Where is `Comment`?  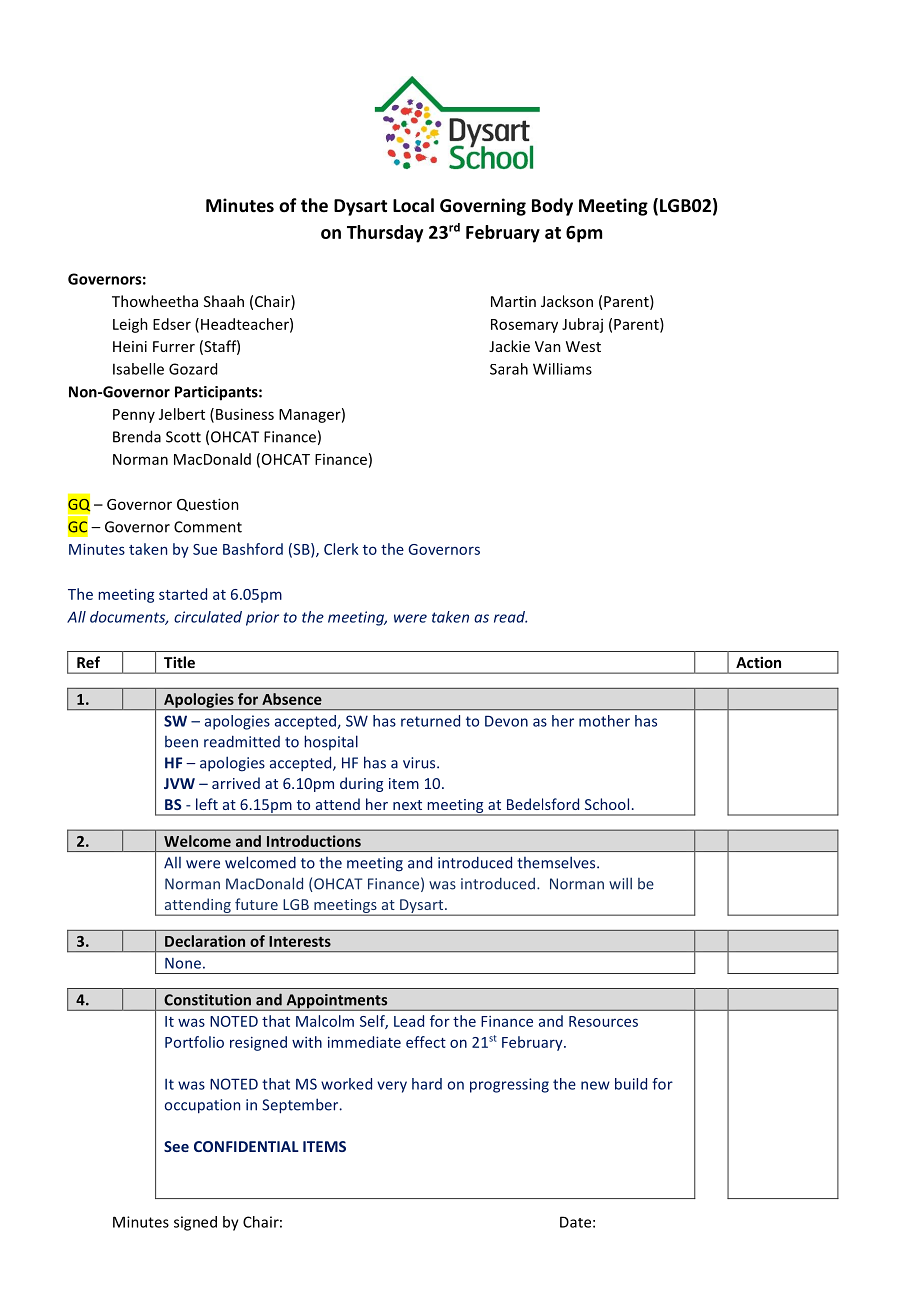 Comment is located at coordinates (208, 527).
